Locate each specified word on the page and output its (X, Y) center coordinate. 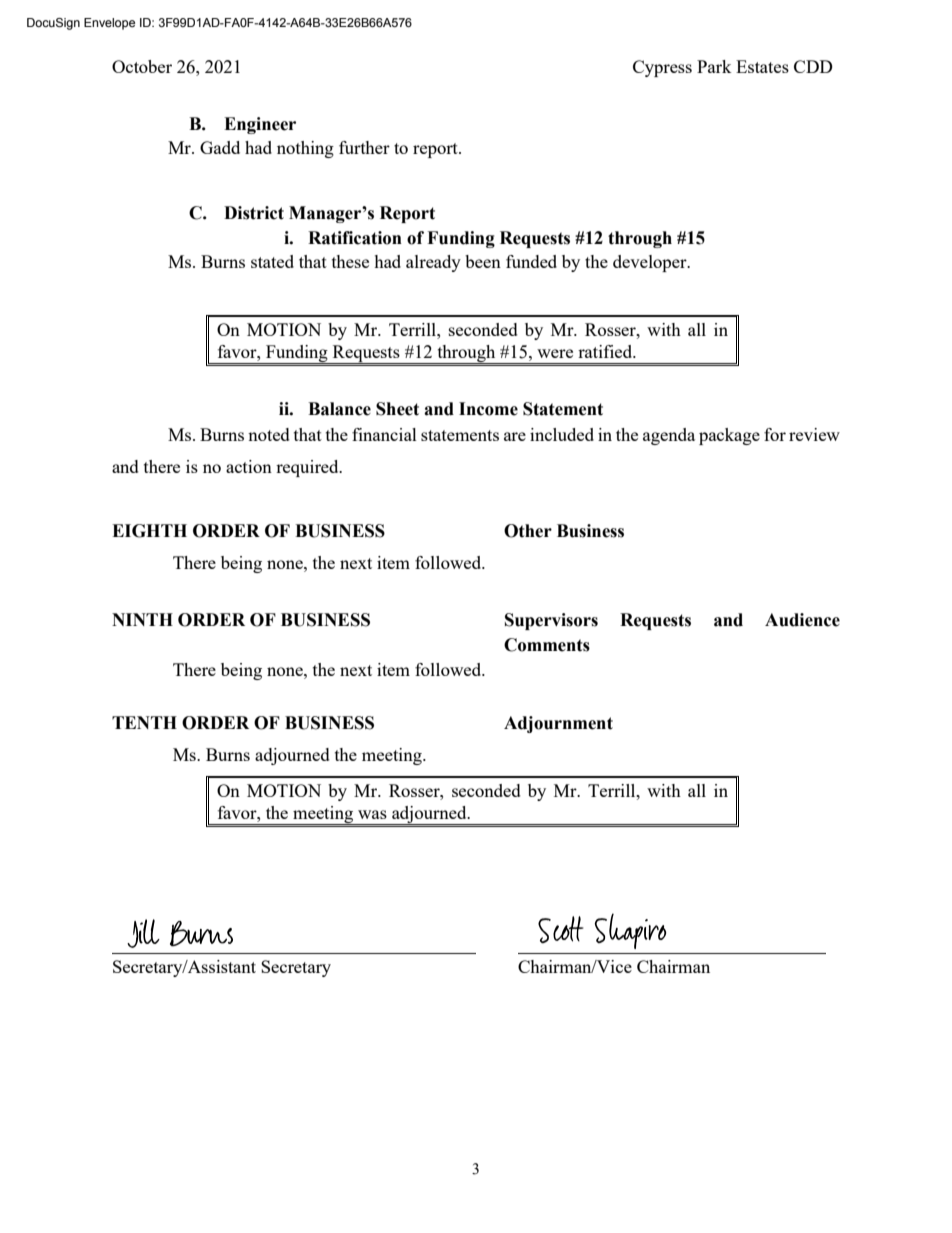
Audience (802, 620)
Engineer (260, 125)
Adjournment (558, 724)
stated (272, 261)
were (555, 353)
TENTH (144, 722)
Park (714, 66)
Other (528, 531)
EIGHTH (149, 531)
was (372, 814)
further (364, 147)
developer (651, 263)
